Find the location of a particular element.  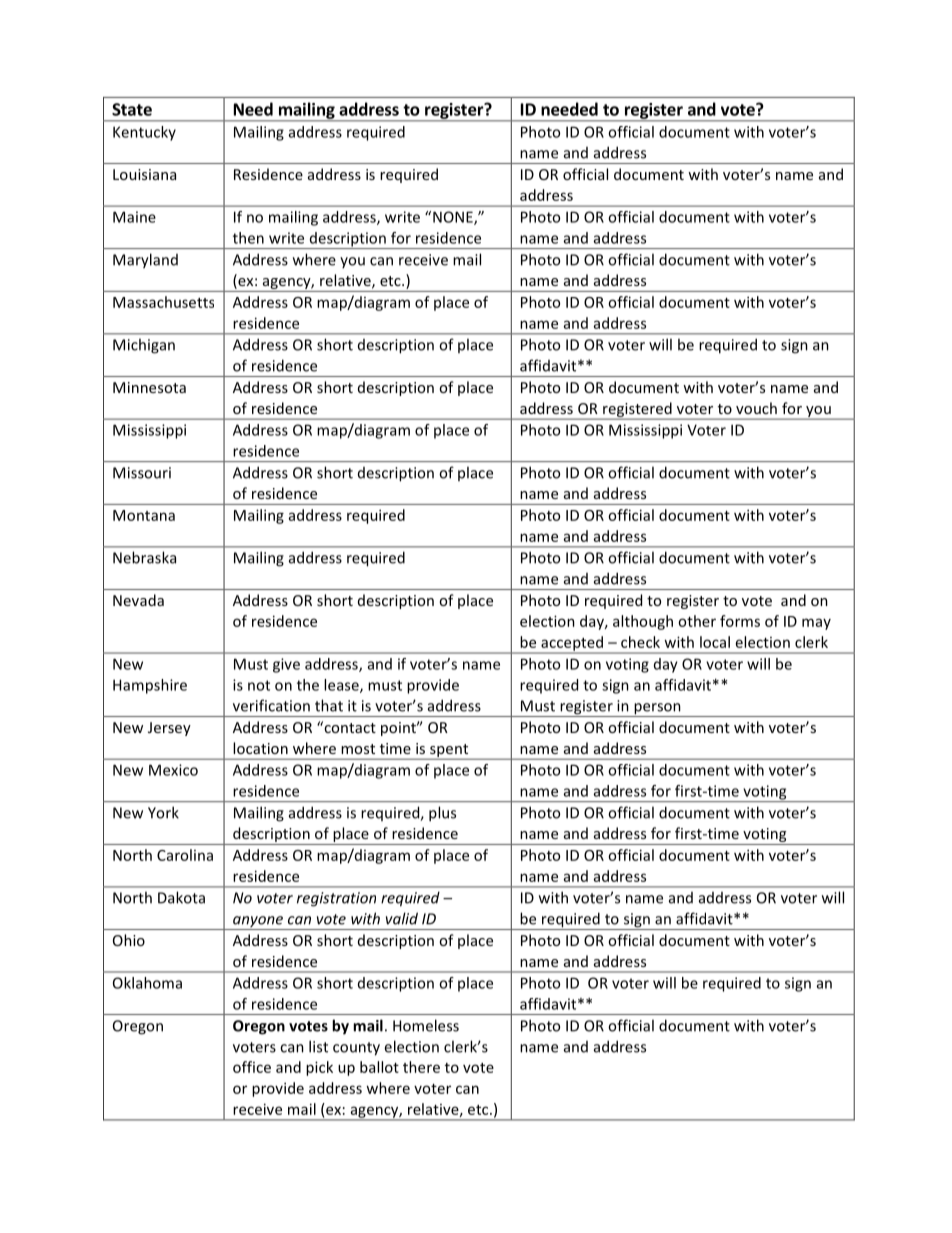

other is located at coordinates (697, 621).
